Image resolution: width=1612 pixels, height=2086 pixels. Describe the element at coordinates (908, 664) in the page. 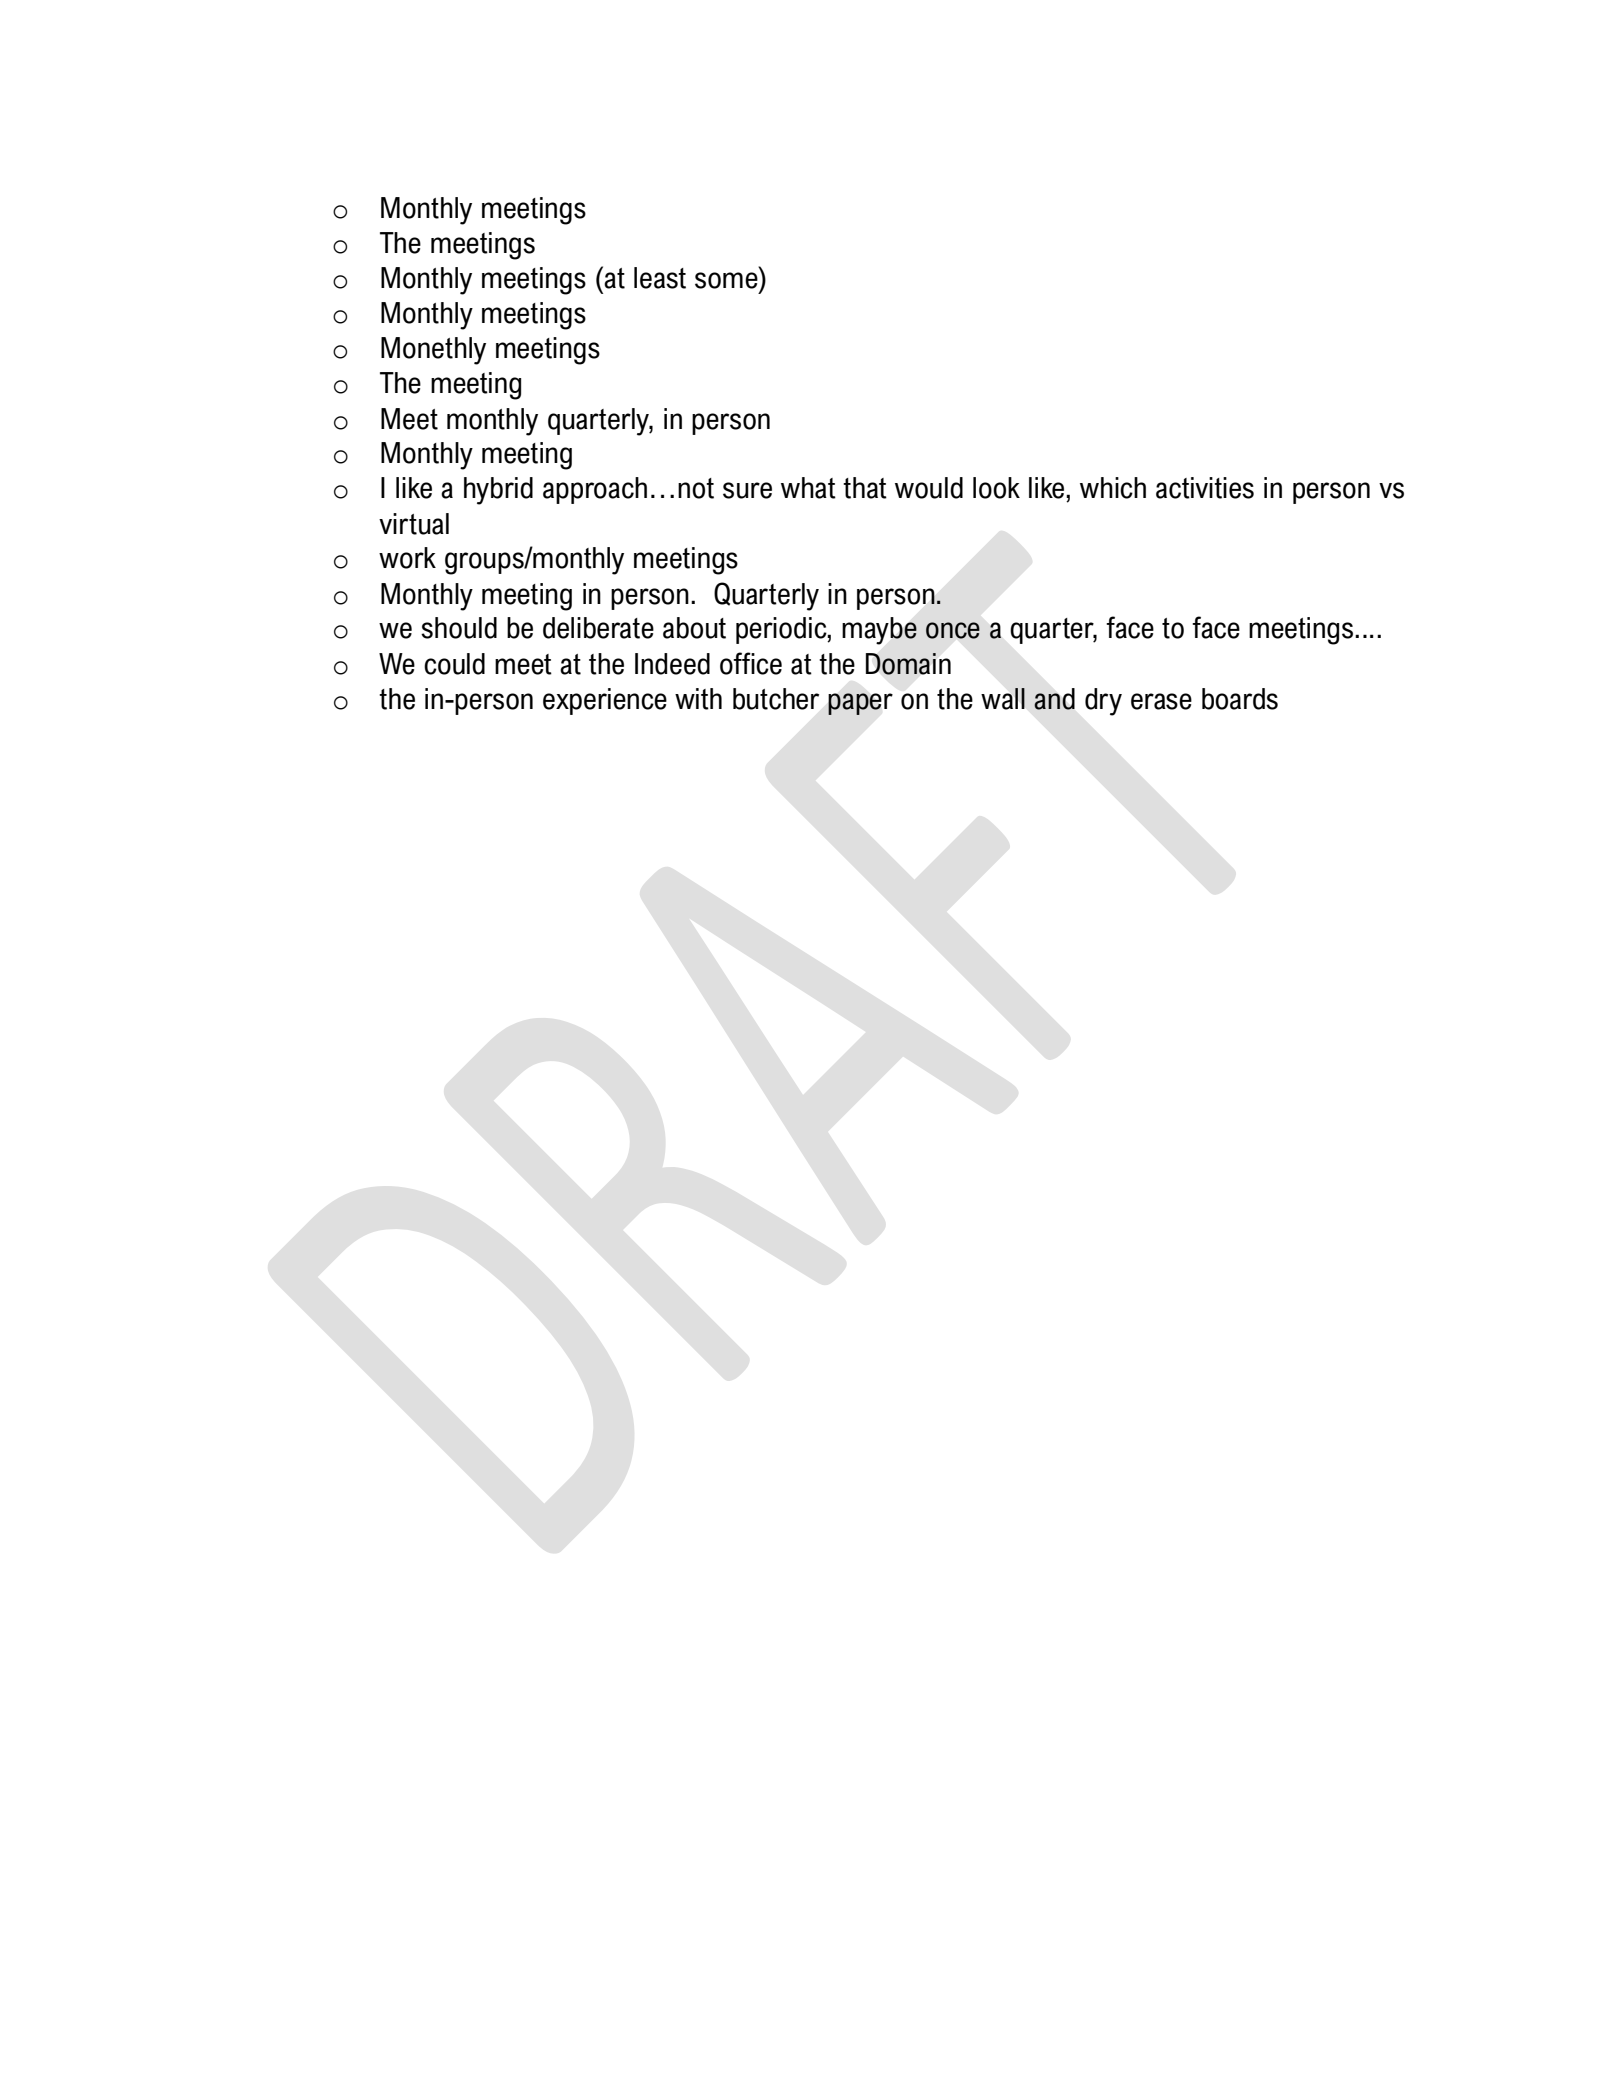

I see `Domain` at that location.
